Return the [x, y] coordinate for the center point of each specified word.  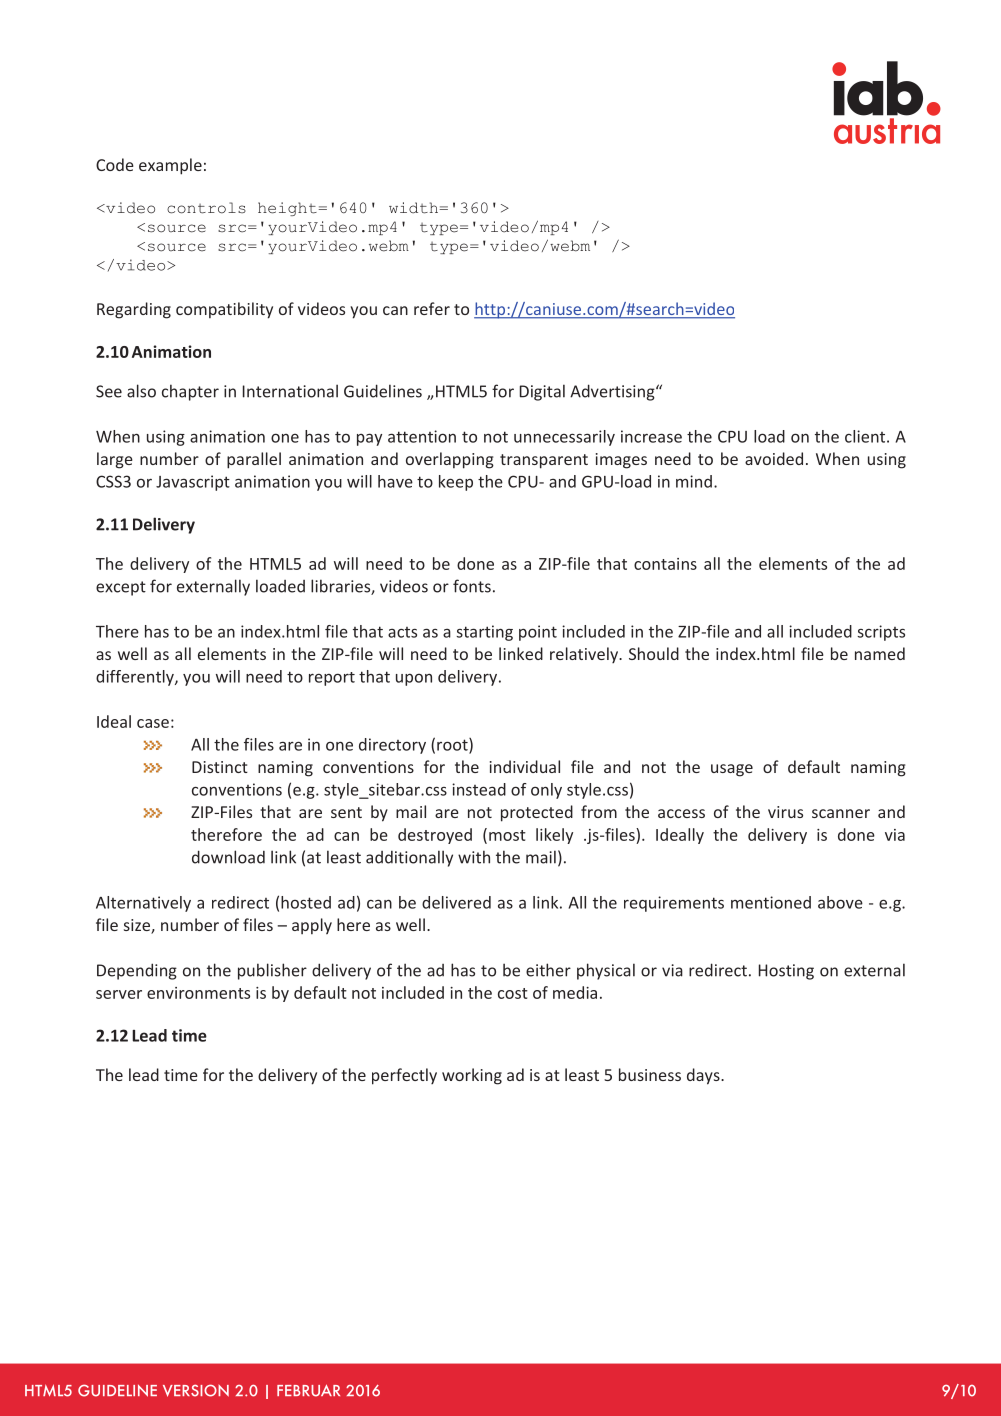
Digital [542, 392]
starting [484, 633]
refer [432, 308]
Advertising [613, 392]
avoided [774, 458]
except [121, 588]
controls [206, 208]
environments [198, 993]
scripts [881, 633]
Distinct [220, 767]
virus [785, 812]
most [507, 835]
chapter [190, 392]
